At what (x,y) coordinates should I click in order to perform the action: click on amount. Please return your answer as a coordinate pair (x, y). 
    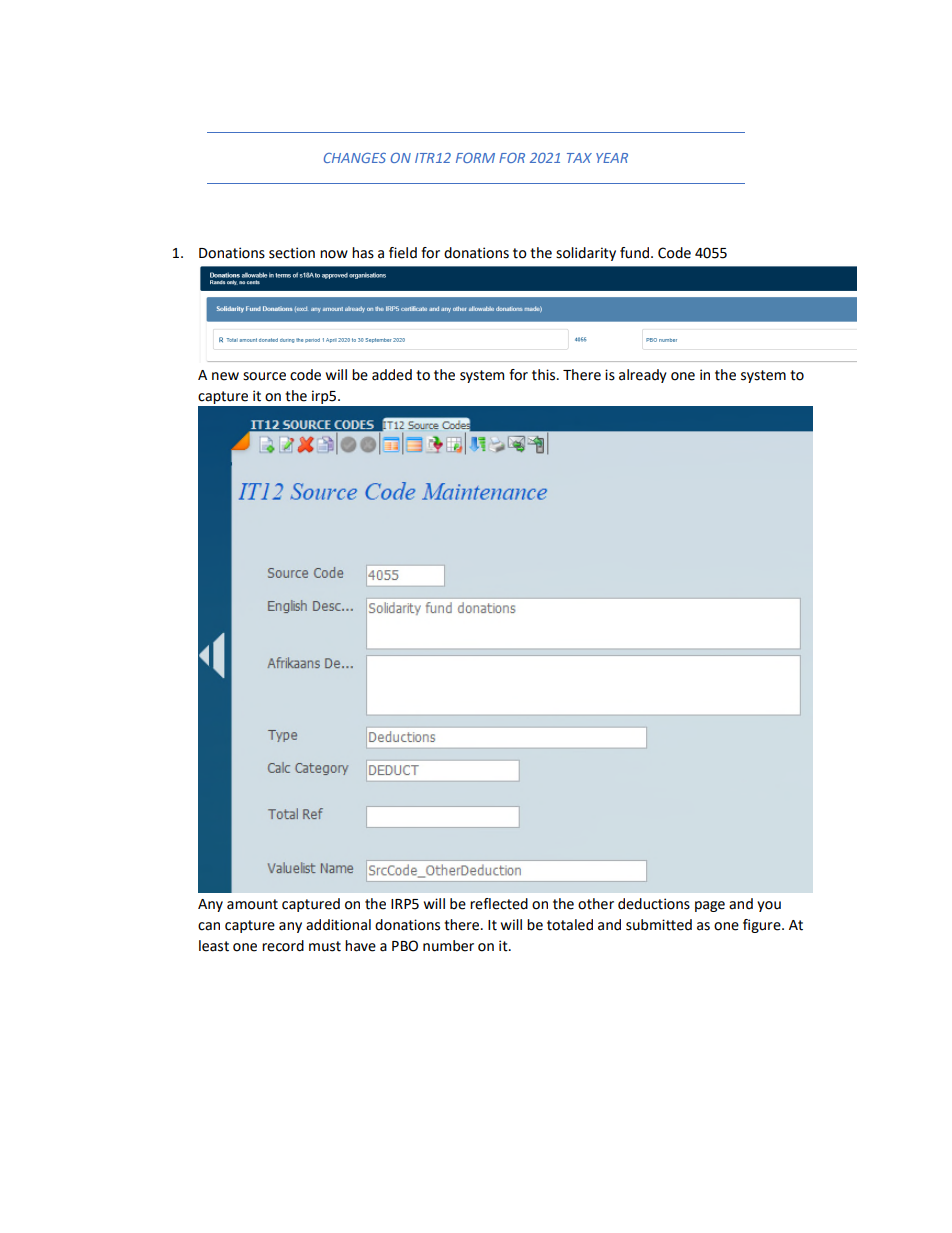
    Looking at the image, I should click on (252, 904).
